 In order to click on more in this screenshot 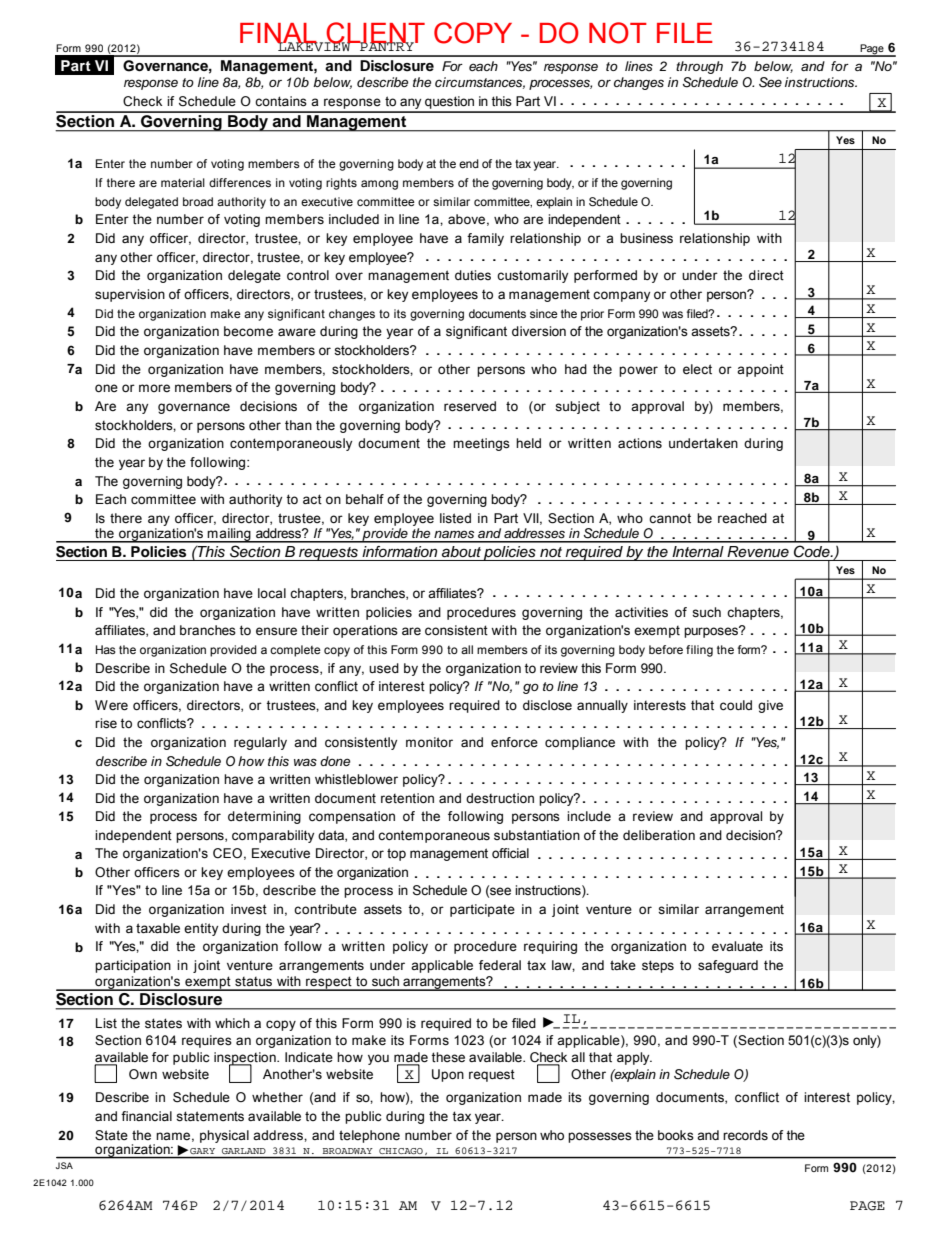, I will do `click(154, 388)`.
